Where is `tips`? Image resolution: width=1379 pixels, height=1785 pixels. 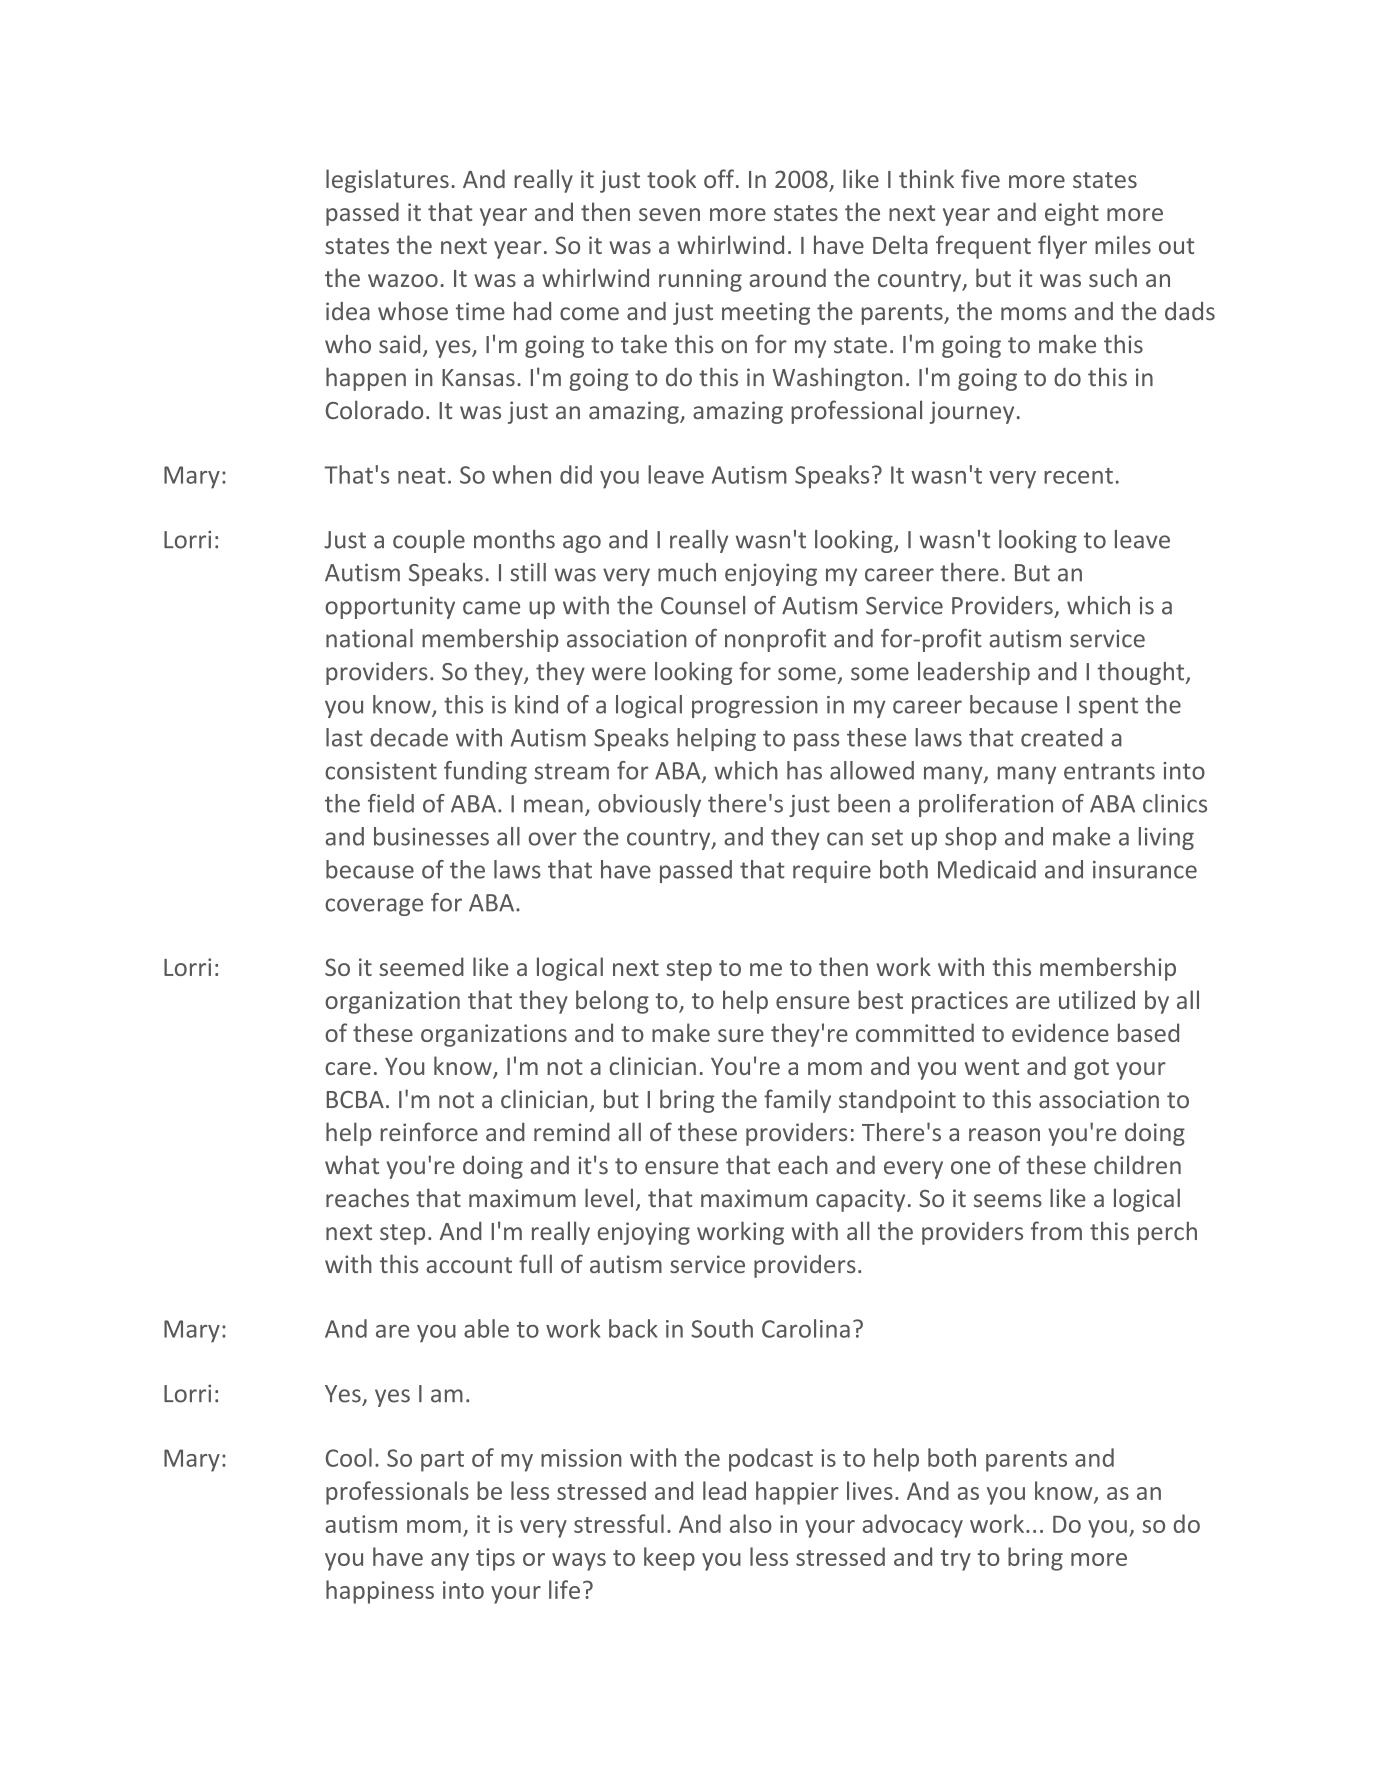 tips is located at coordinates (495, 1559).
